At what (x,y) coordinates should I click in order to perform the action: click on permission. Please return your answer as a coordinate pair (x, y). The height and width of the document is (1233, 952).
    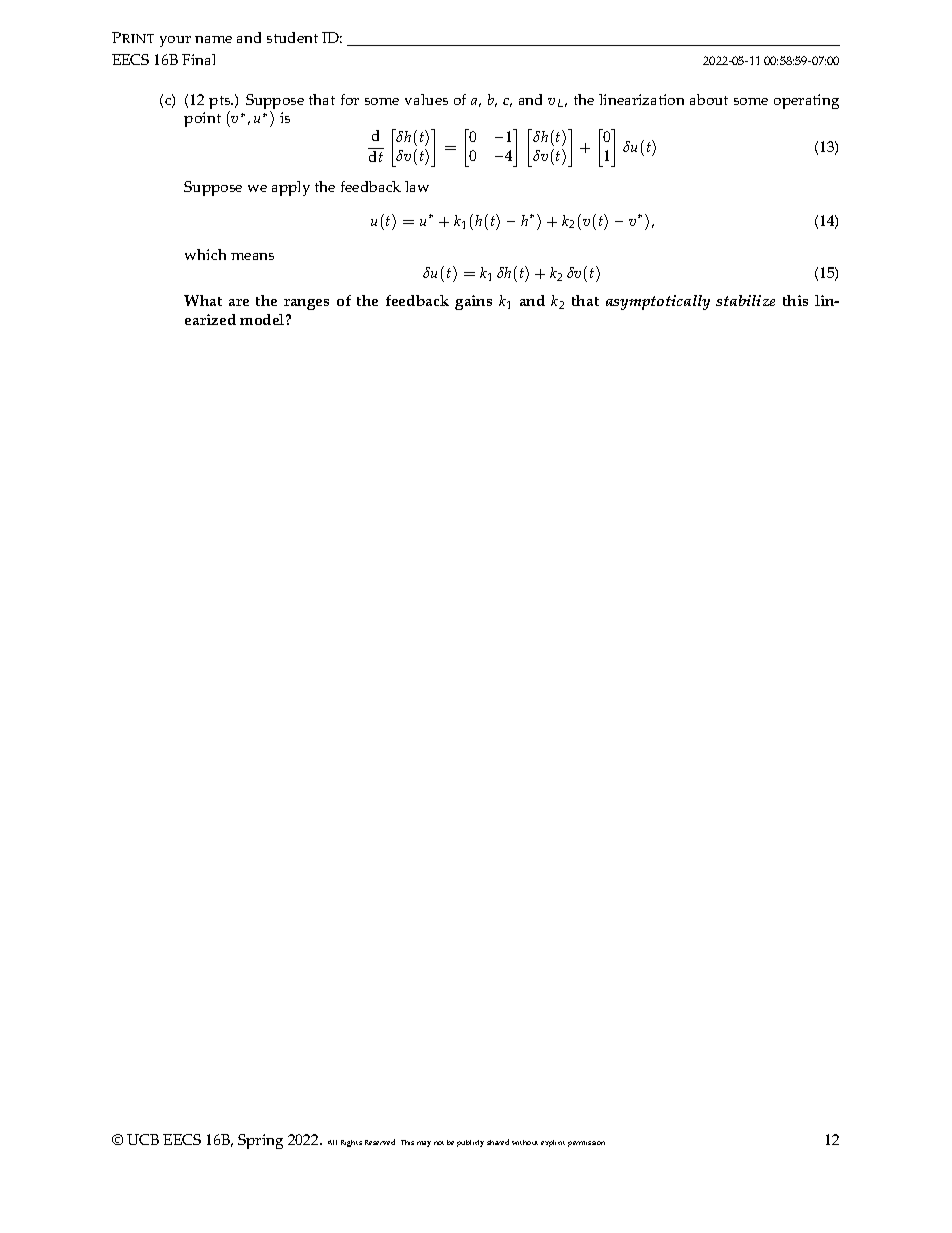
    Looking at the image, I should click on (586, 1144).
